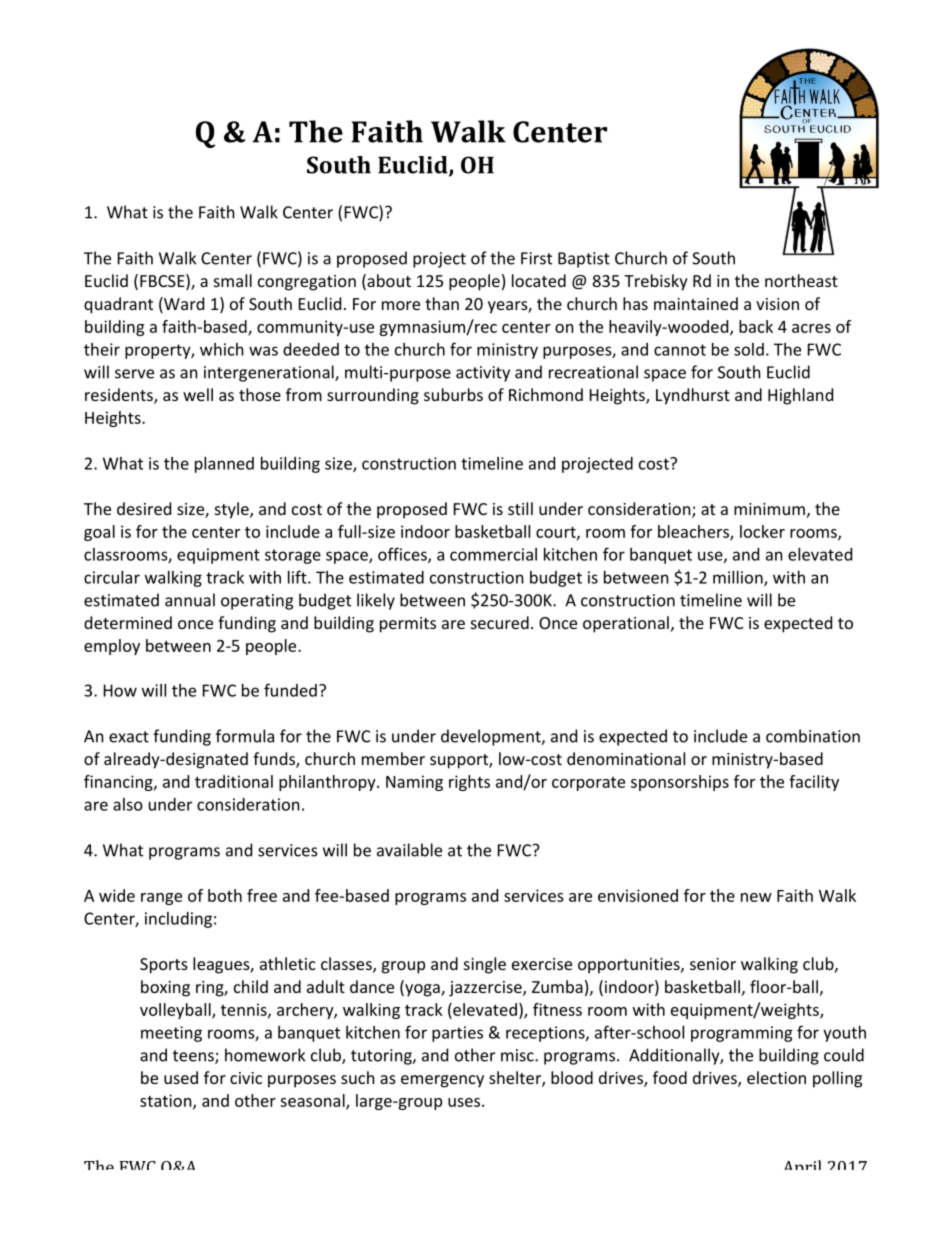 The image size is (952, 1233). What do you see at coordinates (181, 1077) in the screenshot?
I see `used` at bounding box center [181, 1077].
